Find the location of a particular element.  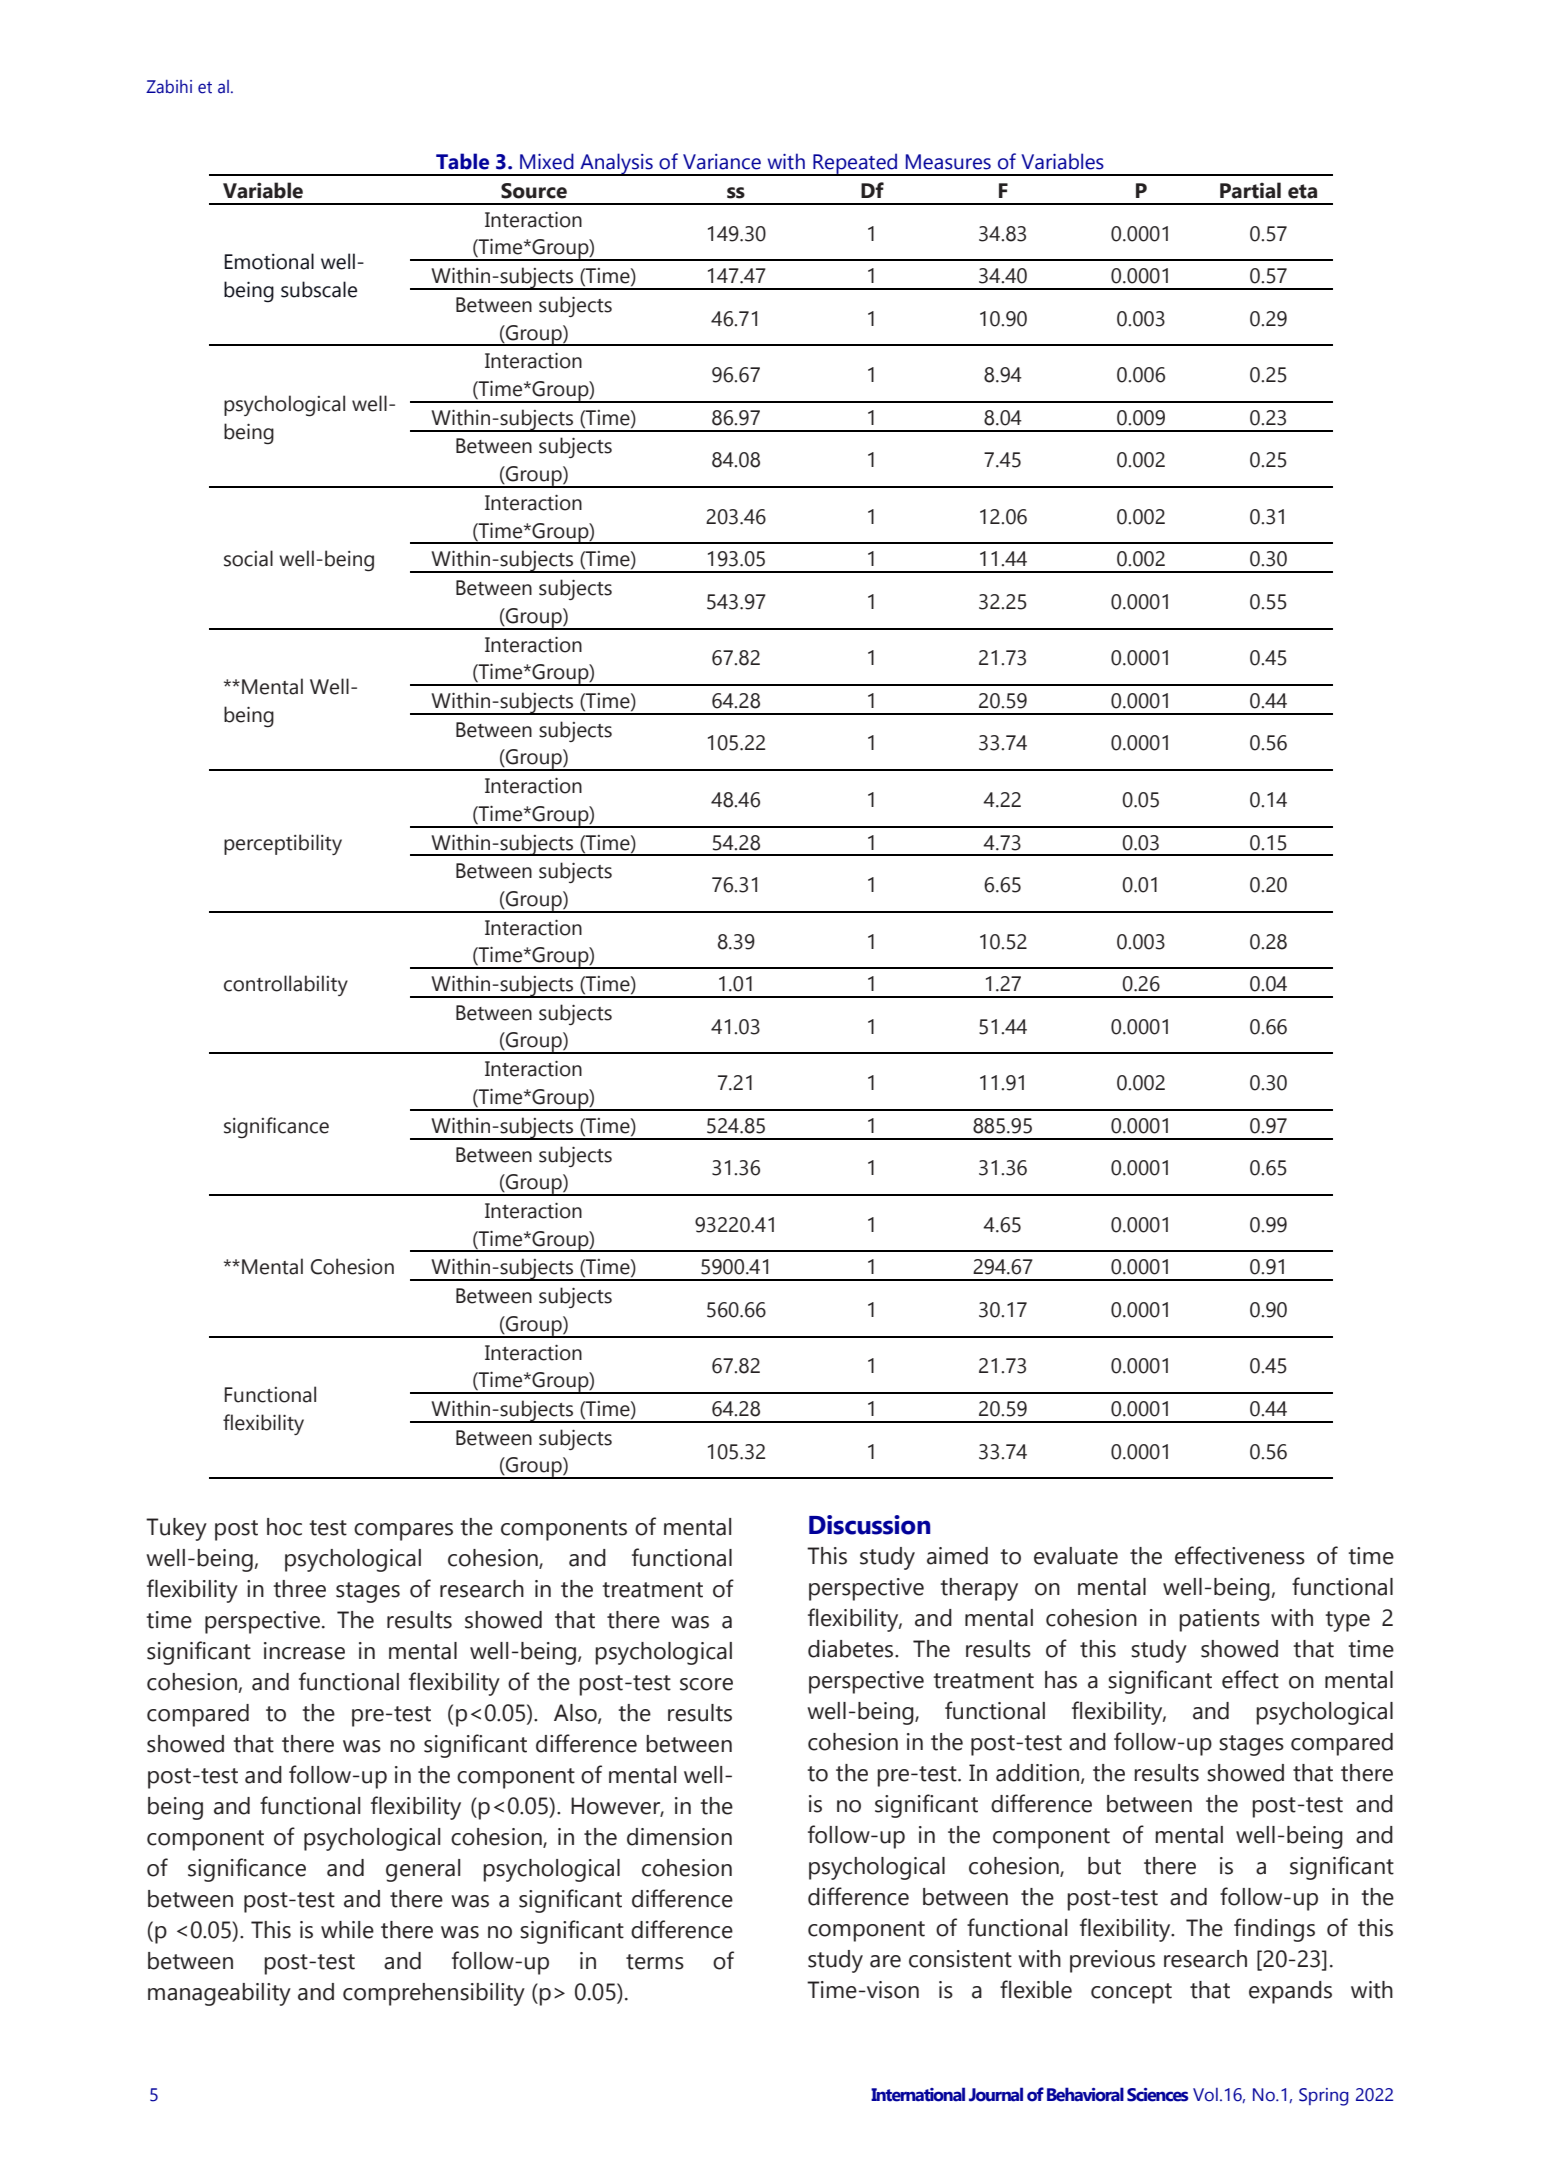

comprehensibility is located at coordinates (434, 1994).
